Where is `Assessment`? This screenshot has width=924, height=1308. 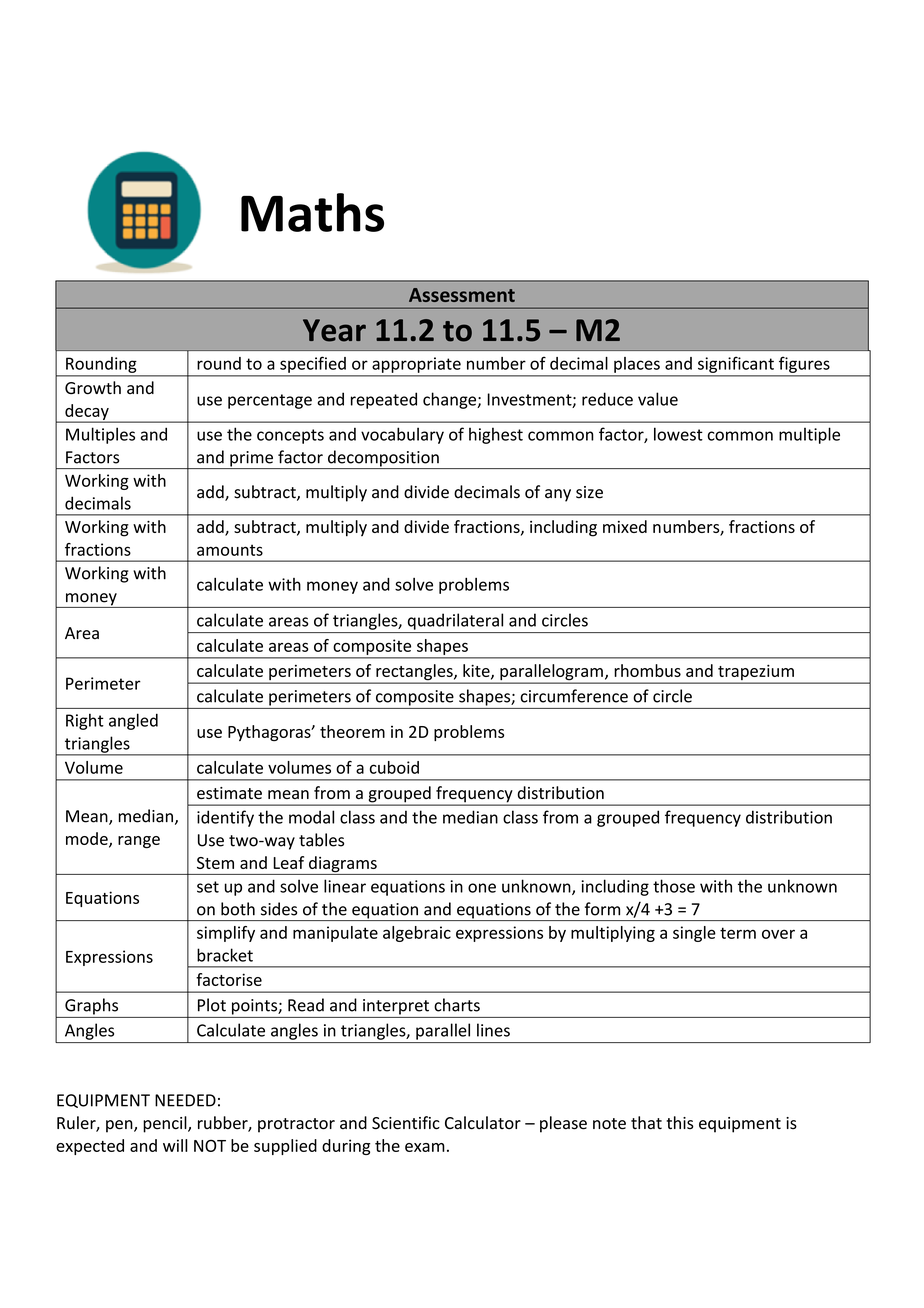
Assessment is located at coordinates (462, 295).
